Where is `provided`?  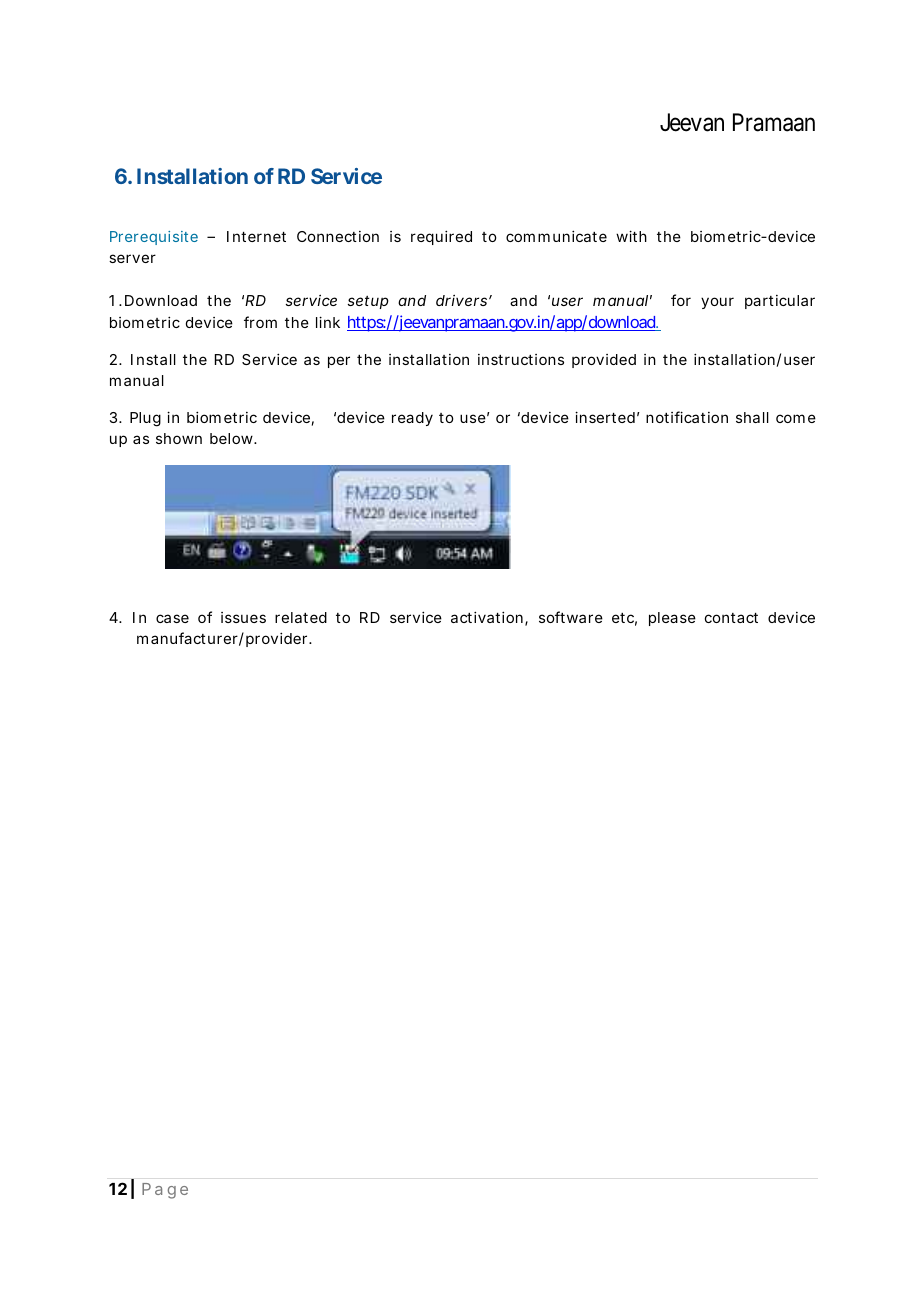
provided is located at coordinates (604, 361).
